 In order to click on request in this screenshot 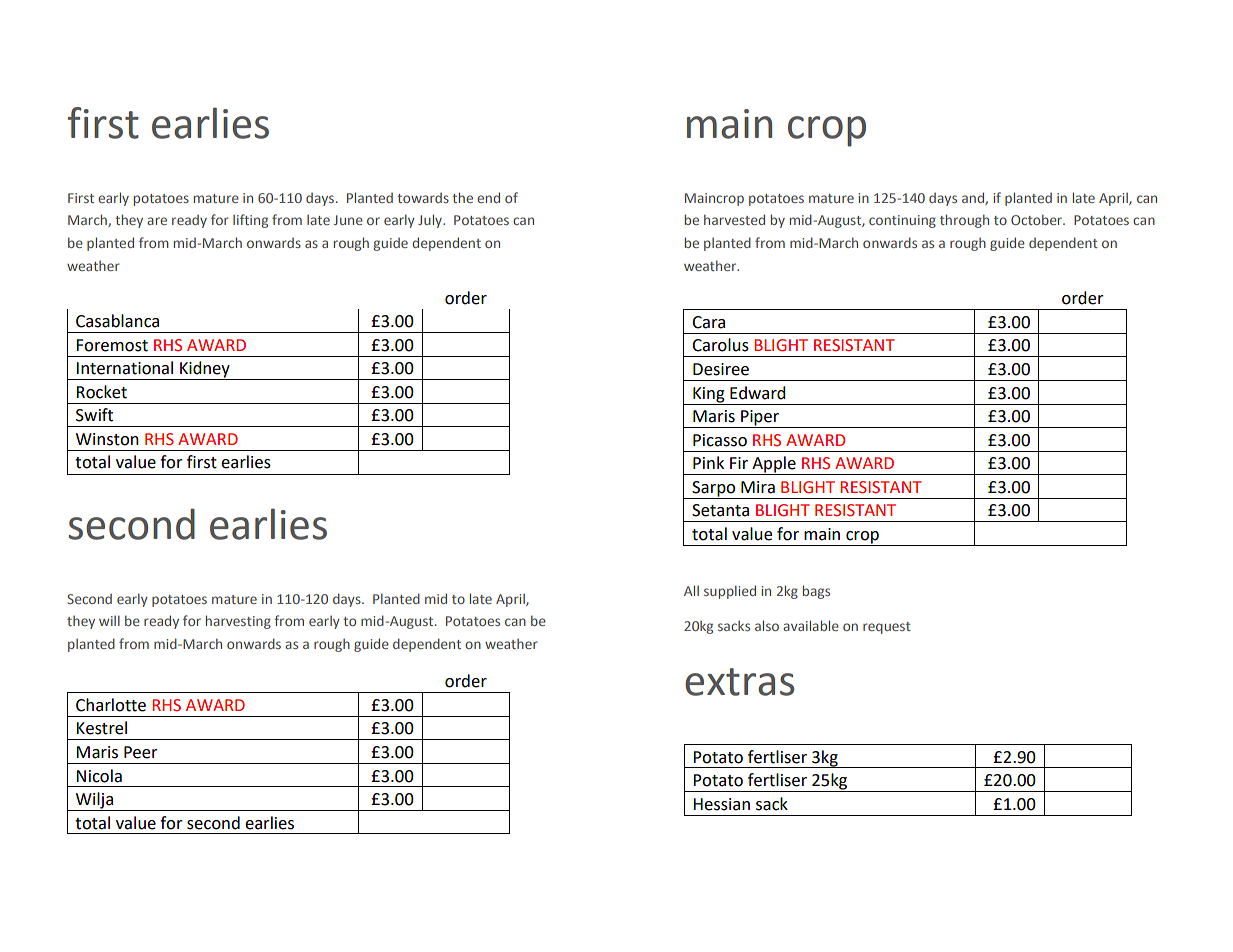, I will do `click(887, 628)`.
